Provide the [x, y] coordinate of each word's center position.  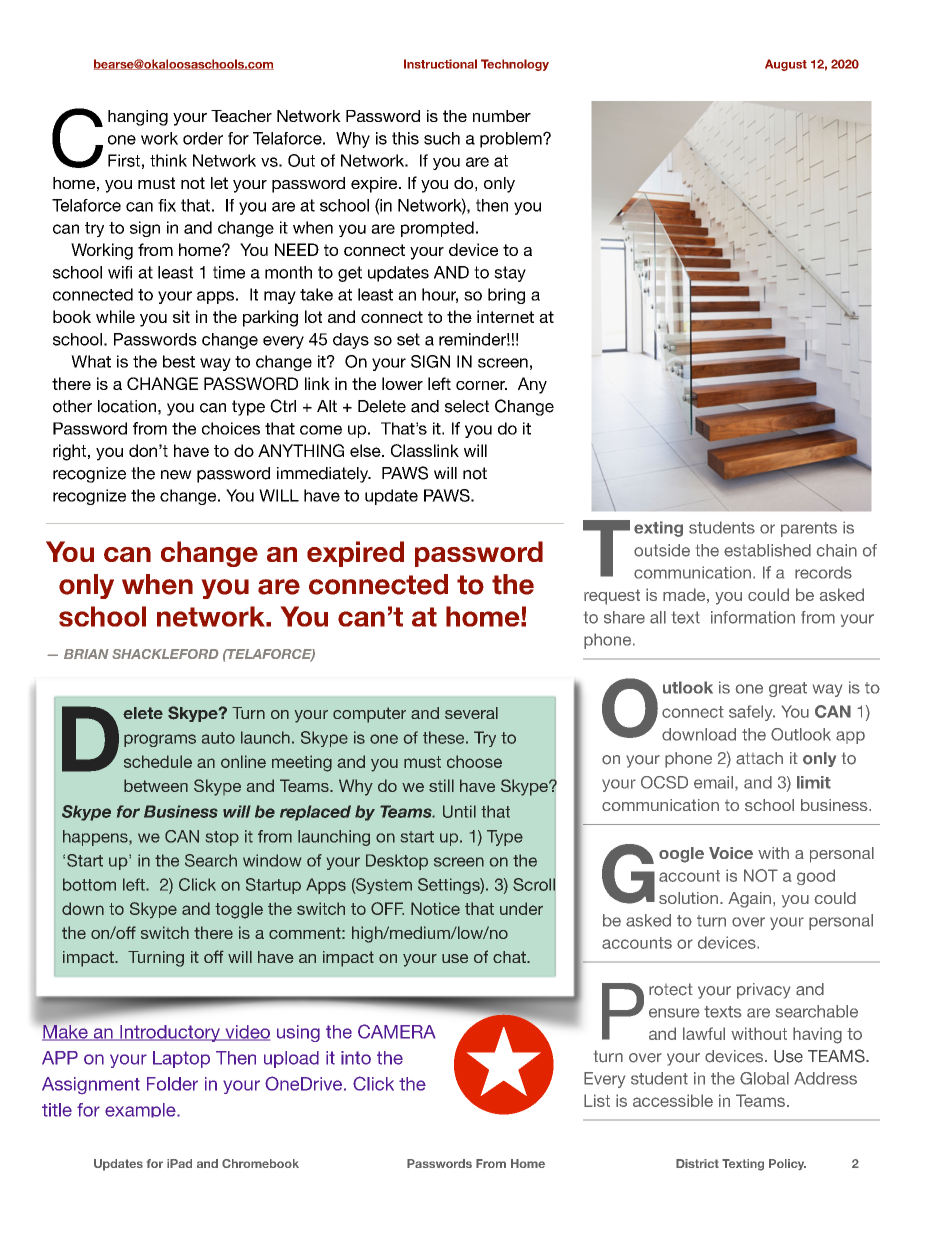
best [179, 361]
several [471, 713]
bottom [89, 884]
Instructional [440, 64]
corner [481, 385]
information [753, 617]
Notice [435, 908]
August [786, 65]
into [356, 1058]
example [141, 1110]
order [203, 138]
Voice [731, 853]
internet [505, 316]
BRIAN [86, 654]
